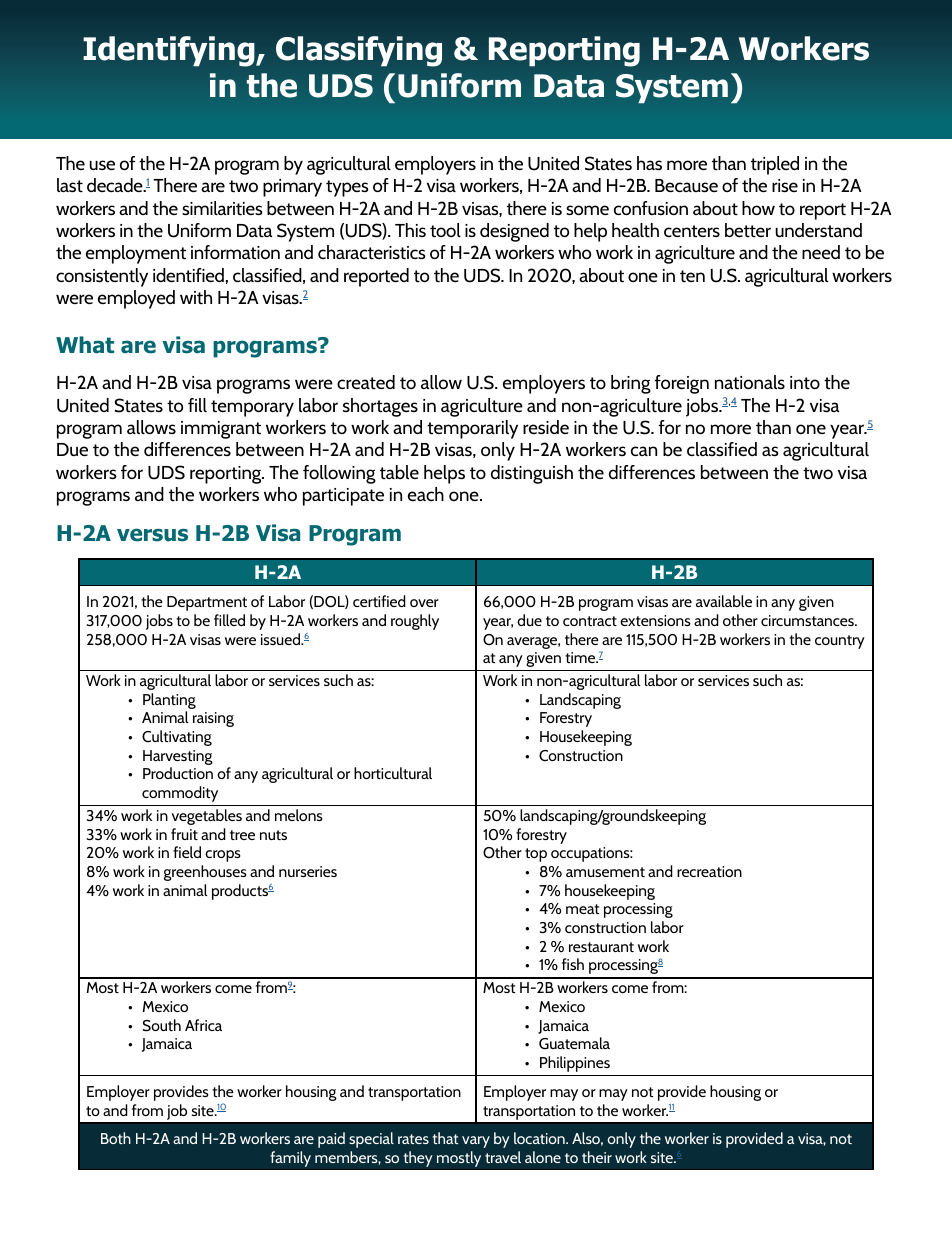 This screenshot has height=1233, width=952. I want to click on Both, so click(116, 1138).
